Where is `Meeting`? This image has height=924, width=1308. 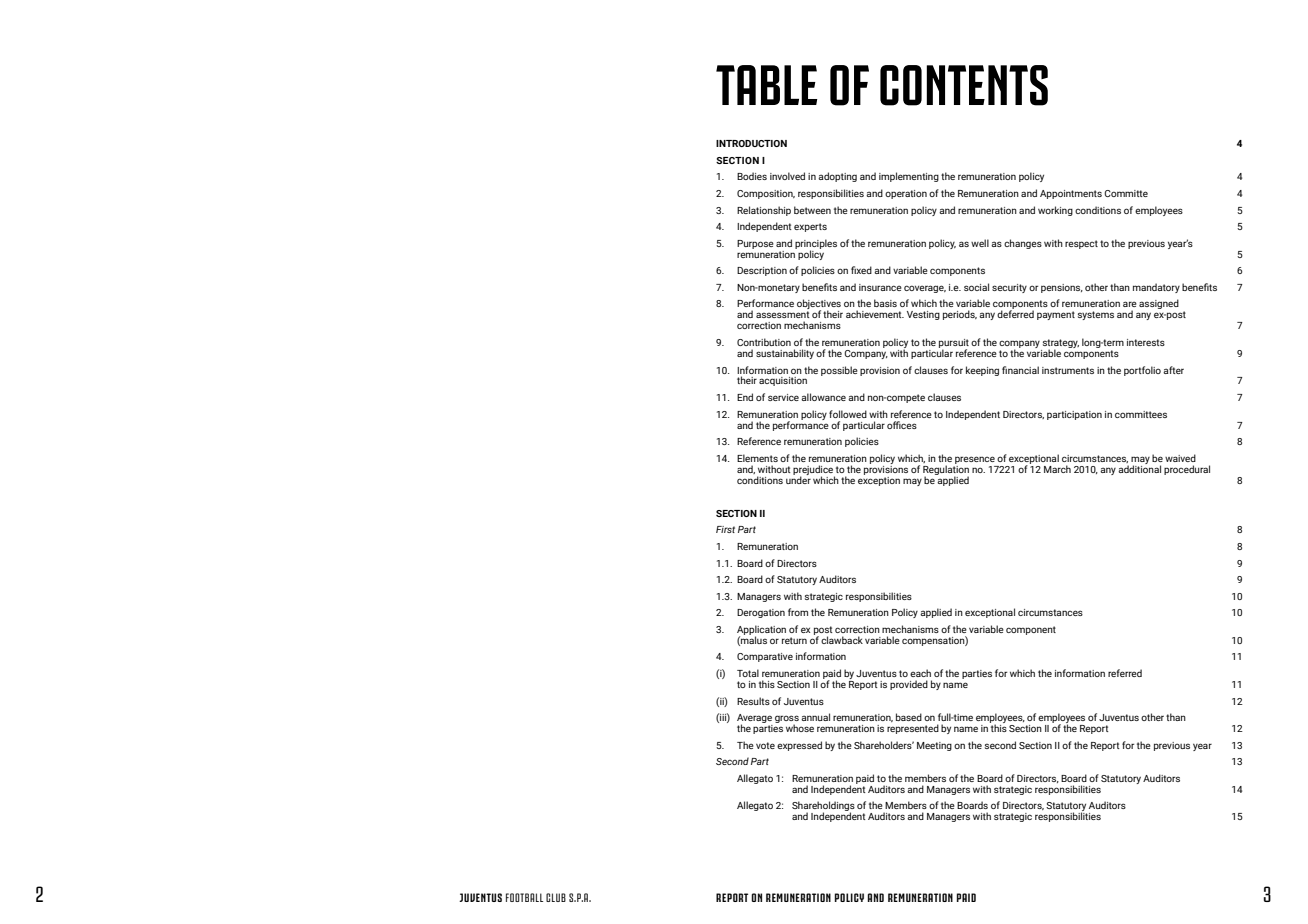
Meeting is located at coordinates (934, 746).
